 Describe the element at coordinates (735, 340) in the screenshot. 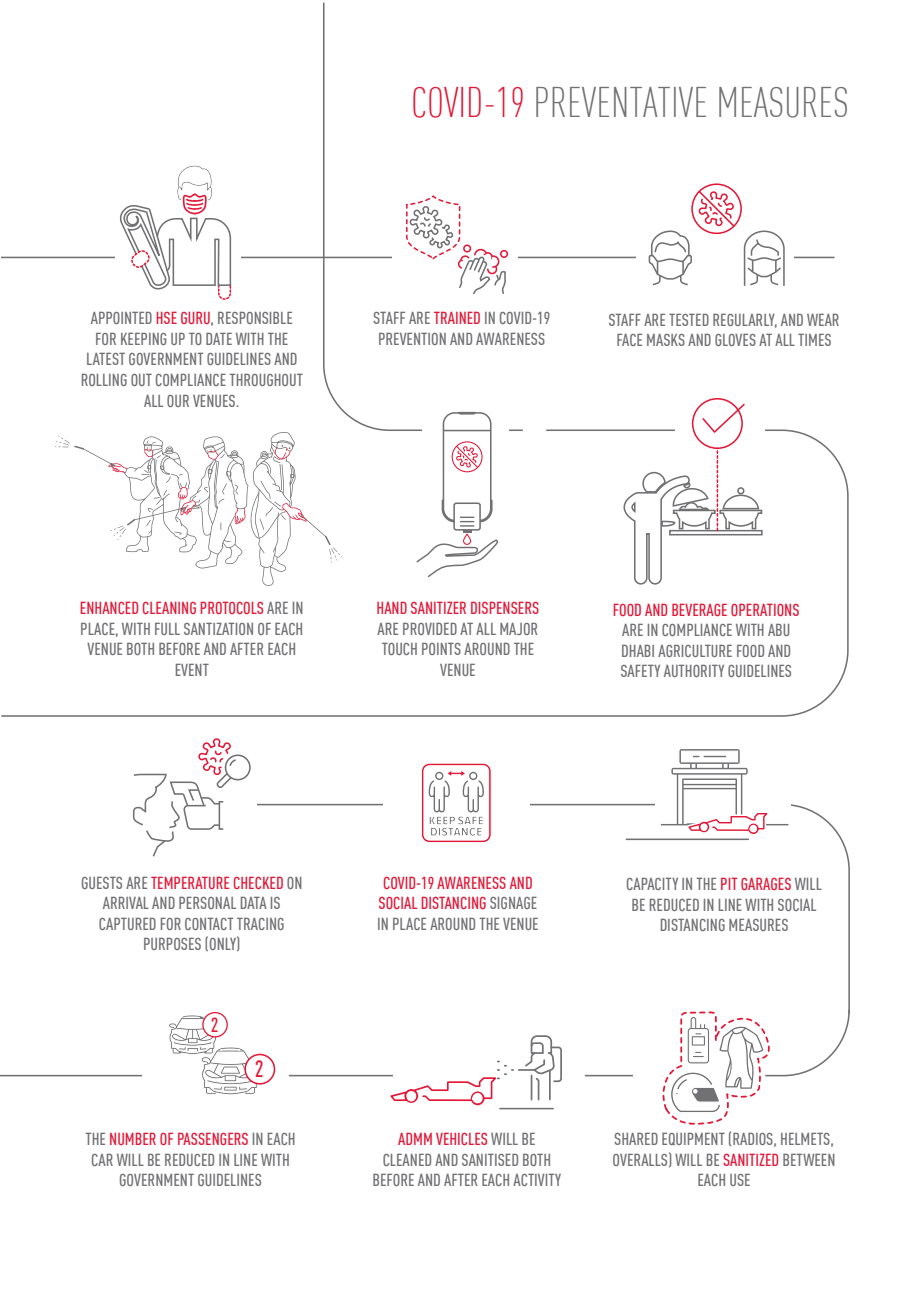

I see `GLOVES` at that location.
